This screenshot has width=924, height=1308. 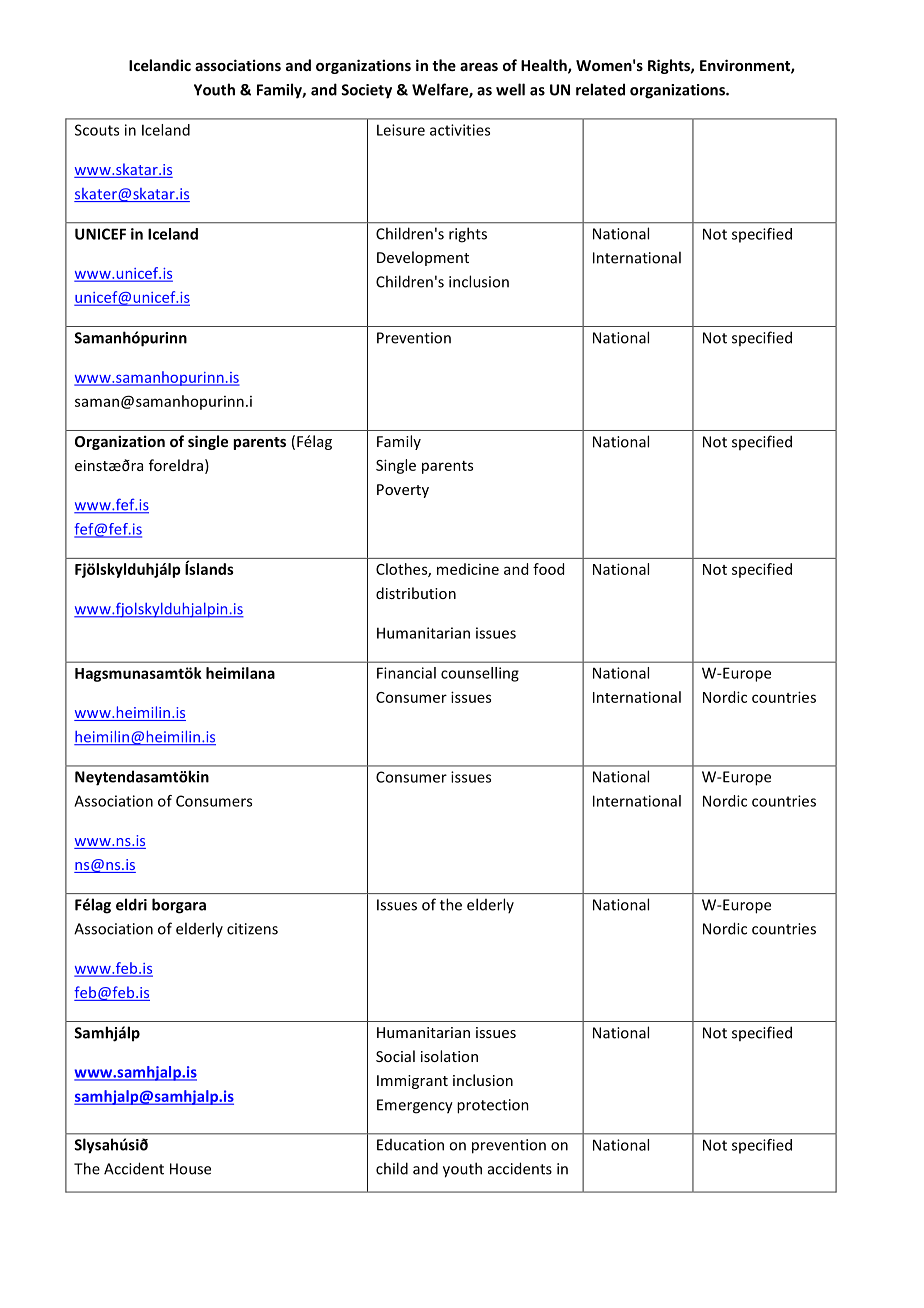 What do you see at coordinates (97, 130) in the screenshot?
I see `Scouts` at bounding box center [97, 130].
